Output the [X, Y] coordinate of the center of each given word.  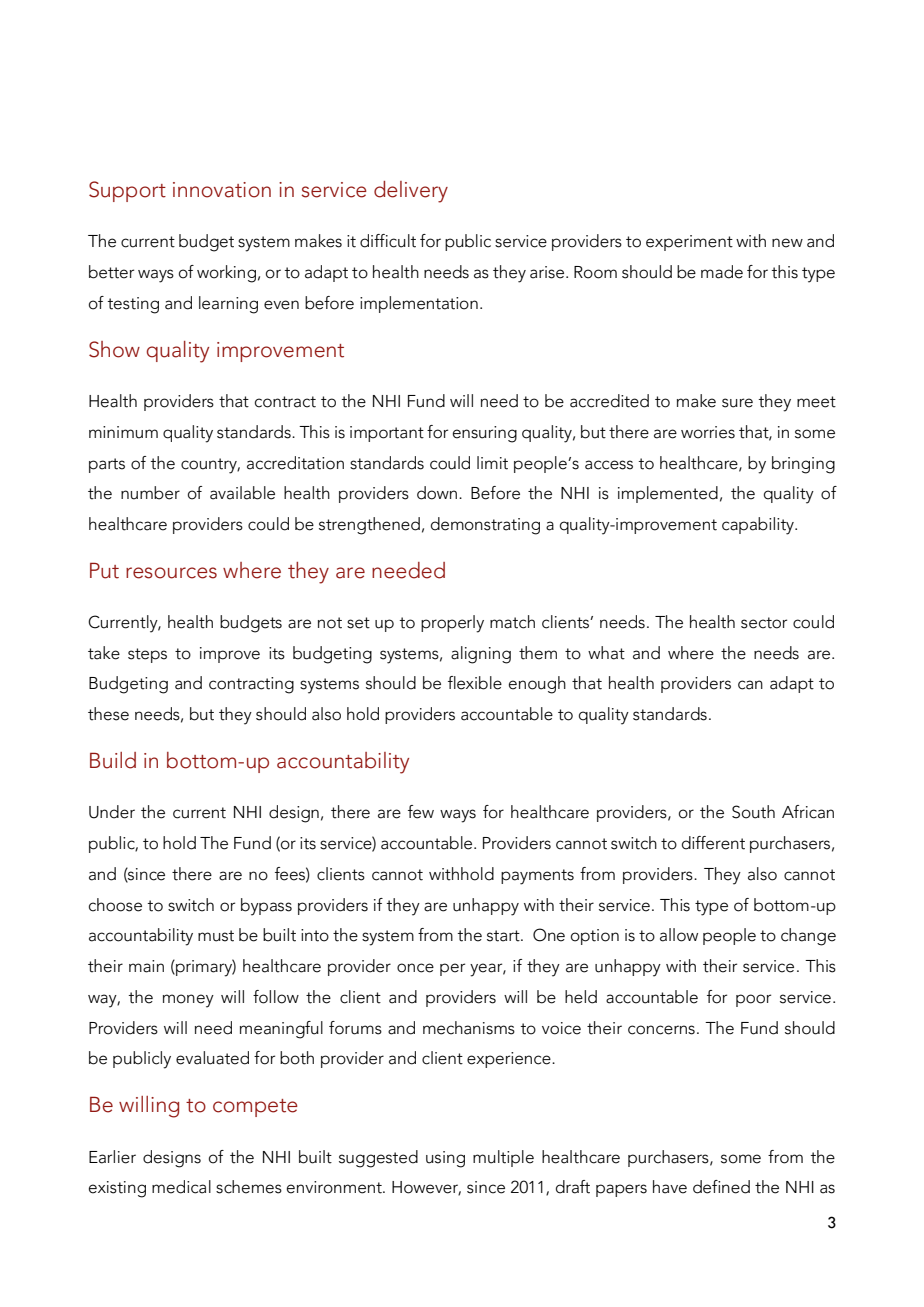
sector [764, 623]
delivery [411, 192]
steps [147, 655]
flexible [475, 683]
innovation [222, 190]
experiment [689, 243]
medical [181, 1187]
